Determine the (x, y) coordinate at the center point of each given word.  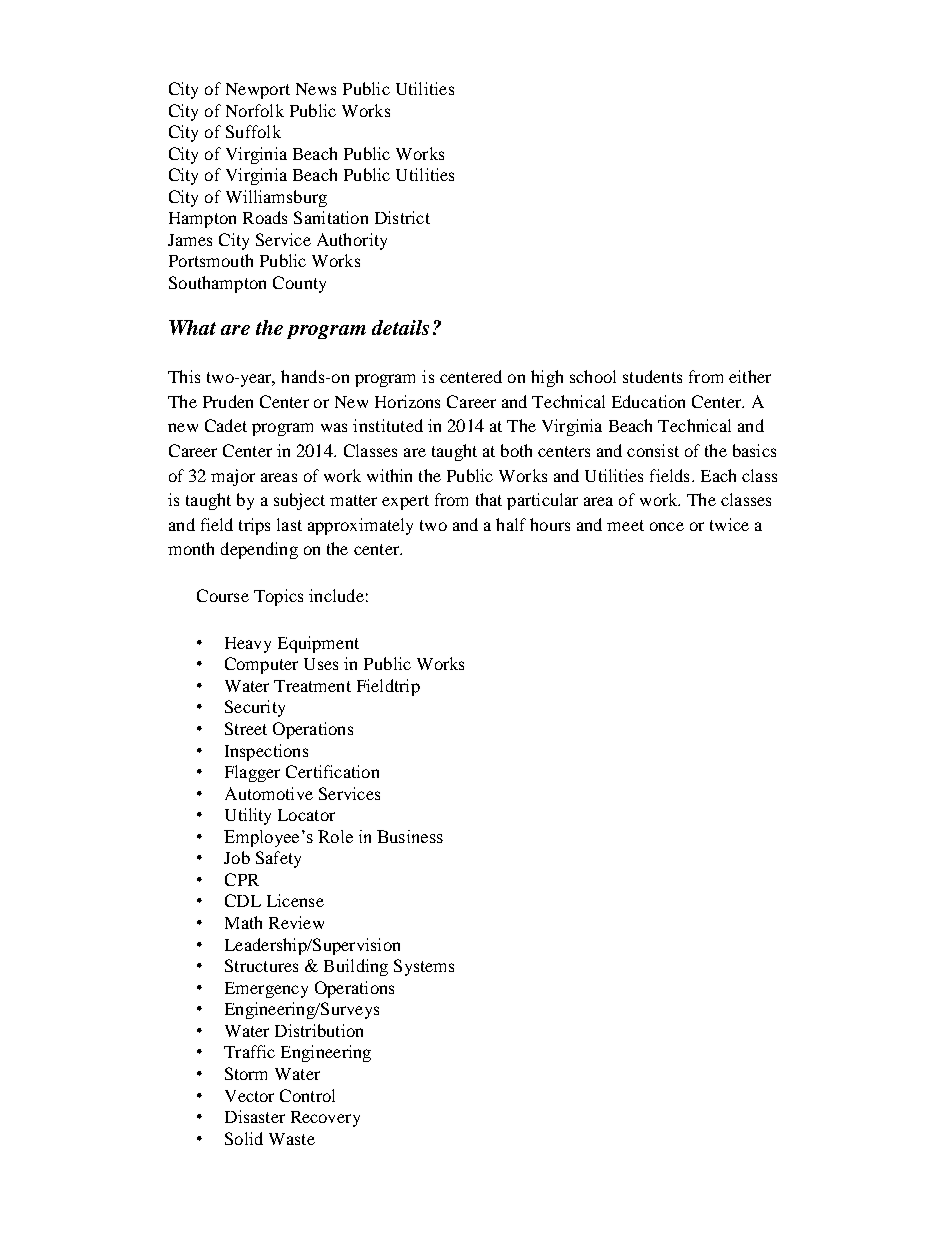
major (233, 477)
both (516, 450)
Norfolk (255, 110)
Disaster (255, 1116)
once (667, 526)
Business (410, 836)
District (402, 217)
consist (653, 450)
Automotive (269, 793)
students (652, 376)
